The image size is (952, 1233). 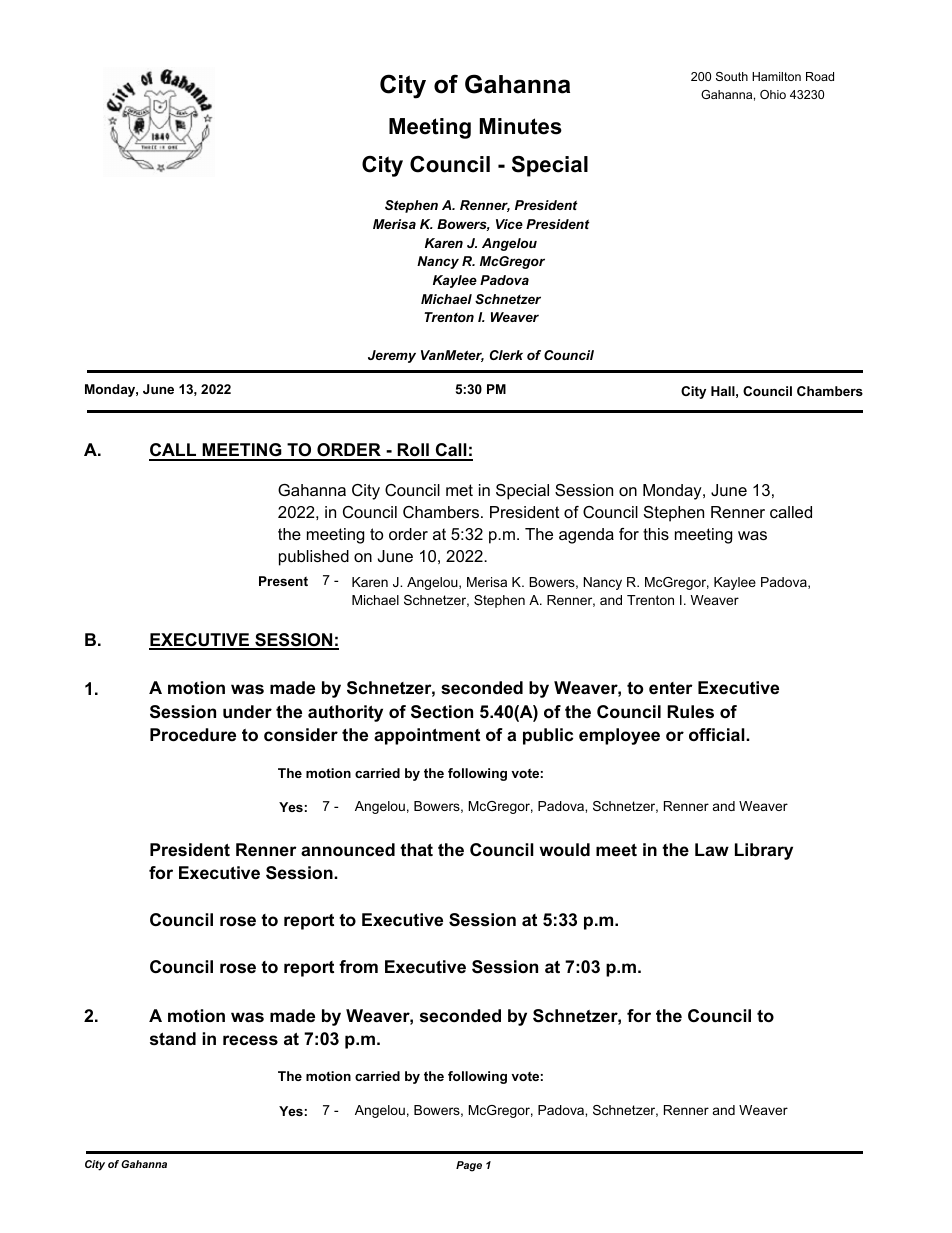 I want to click on announced, so click(x=348, y=849).
